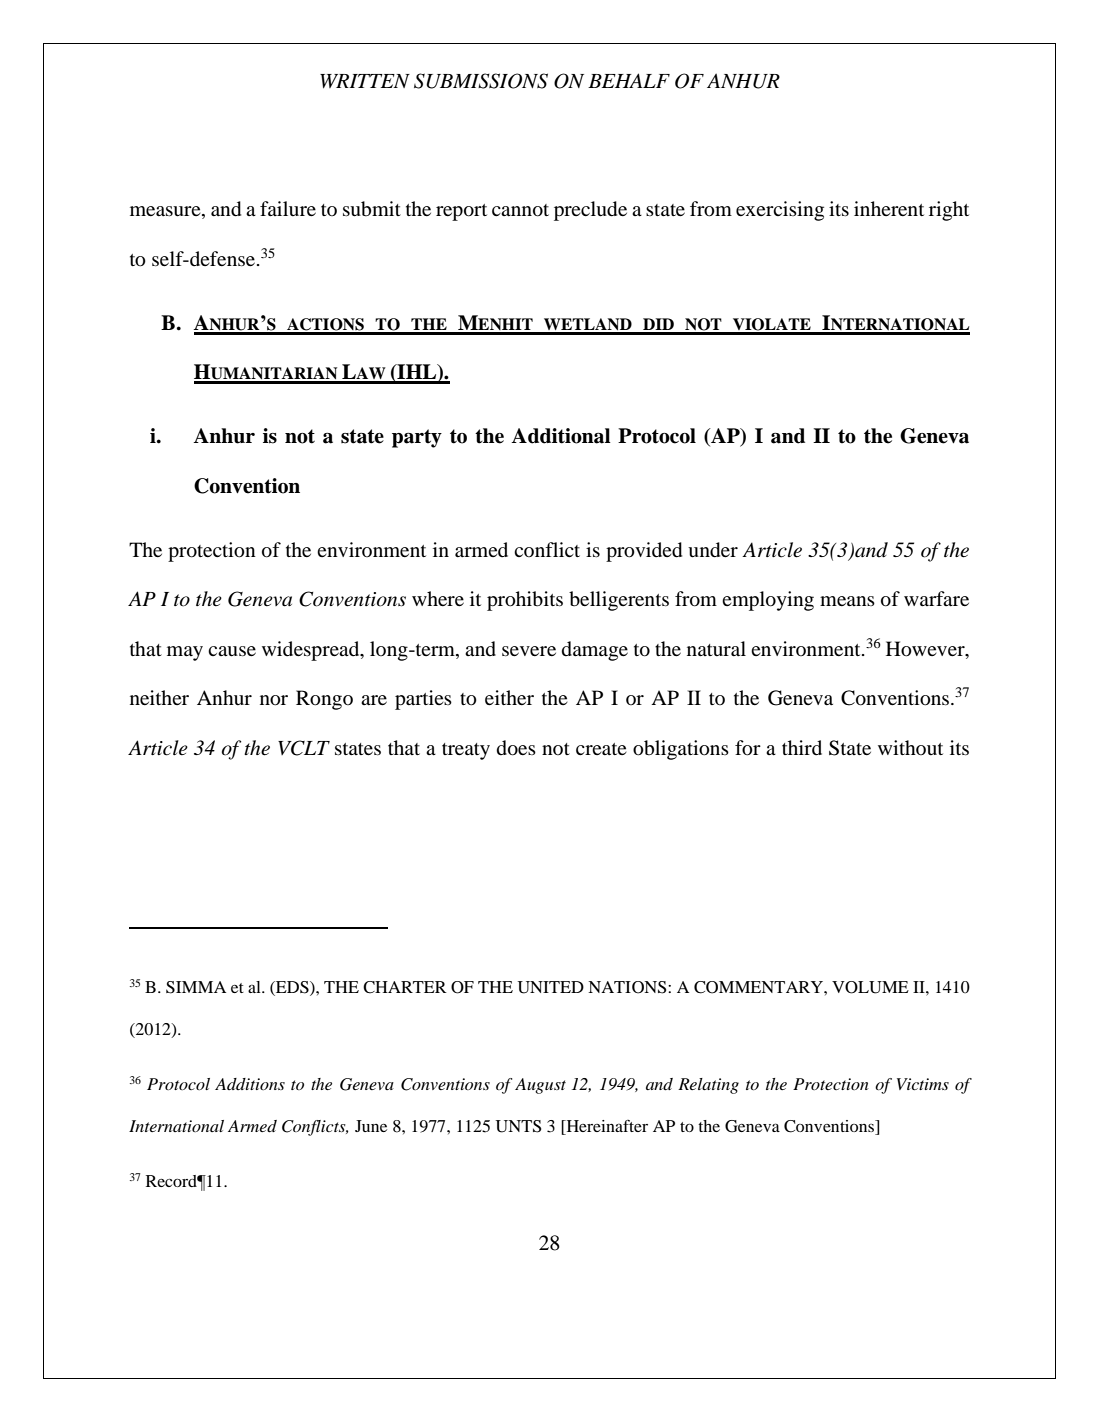  What do you see at coordinates (910, 747) in the screenshot?
I see `without` at bounding box center [910, 747].
